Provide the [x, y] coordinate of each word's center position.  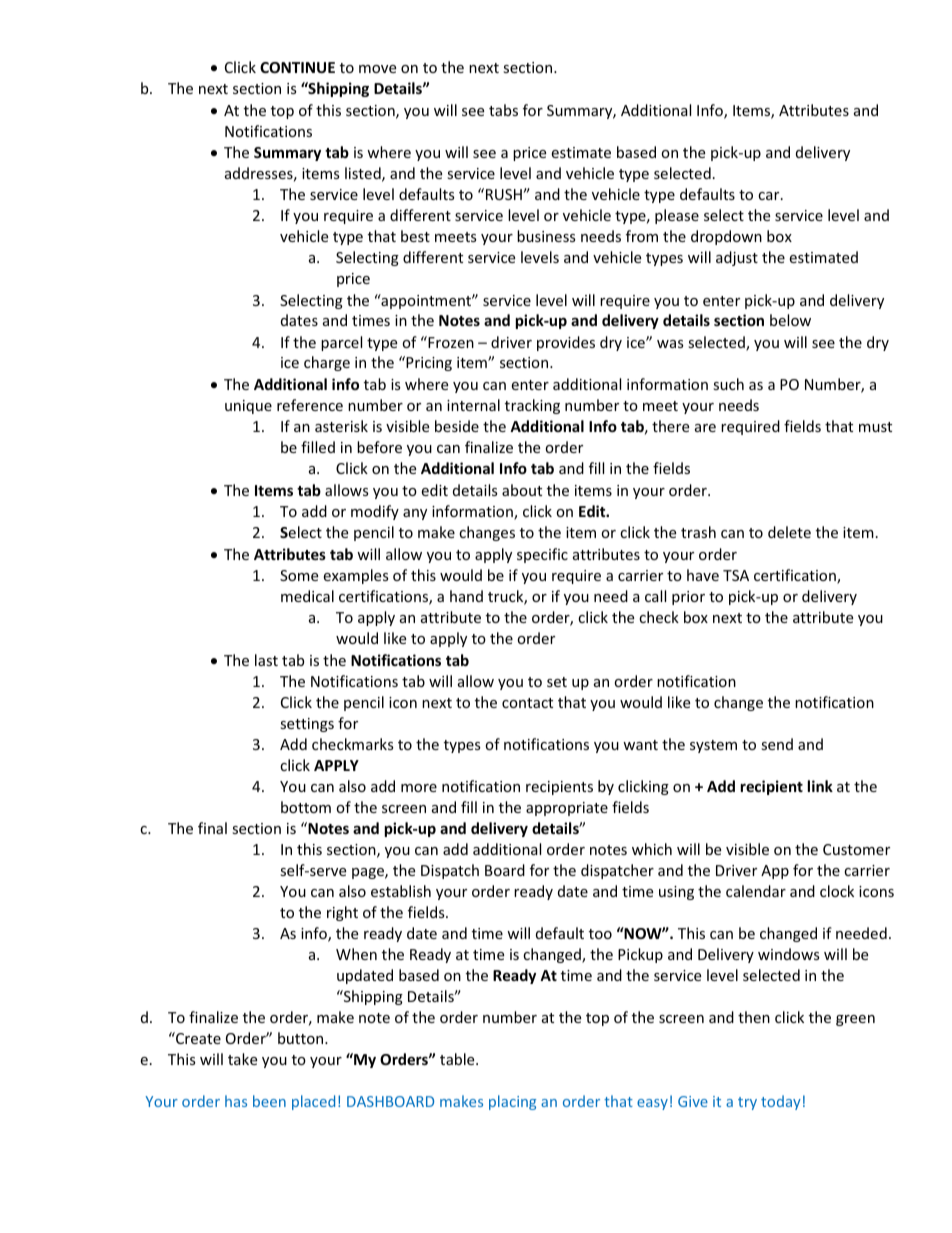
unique [248, 407]
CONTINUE [297, 67]
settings [307, 725]
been [269, 1101]
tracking [532, 406]
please [677, 216]
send [777, 744]
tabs [503, 110]
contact [527, 703]
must [875, 427]
